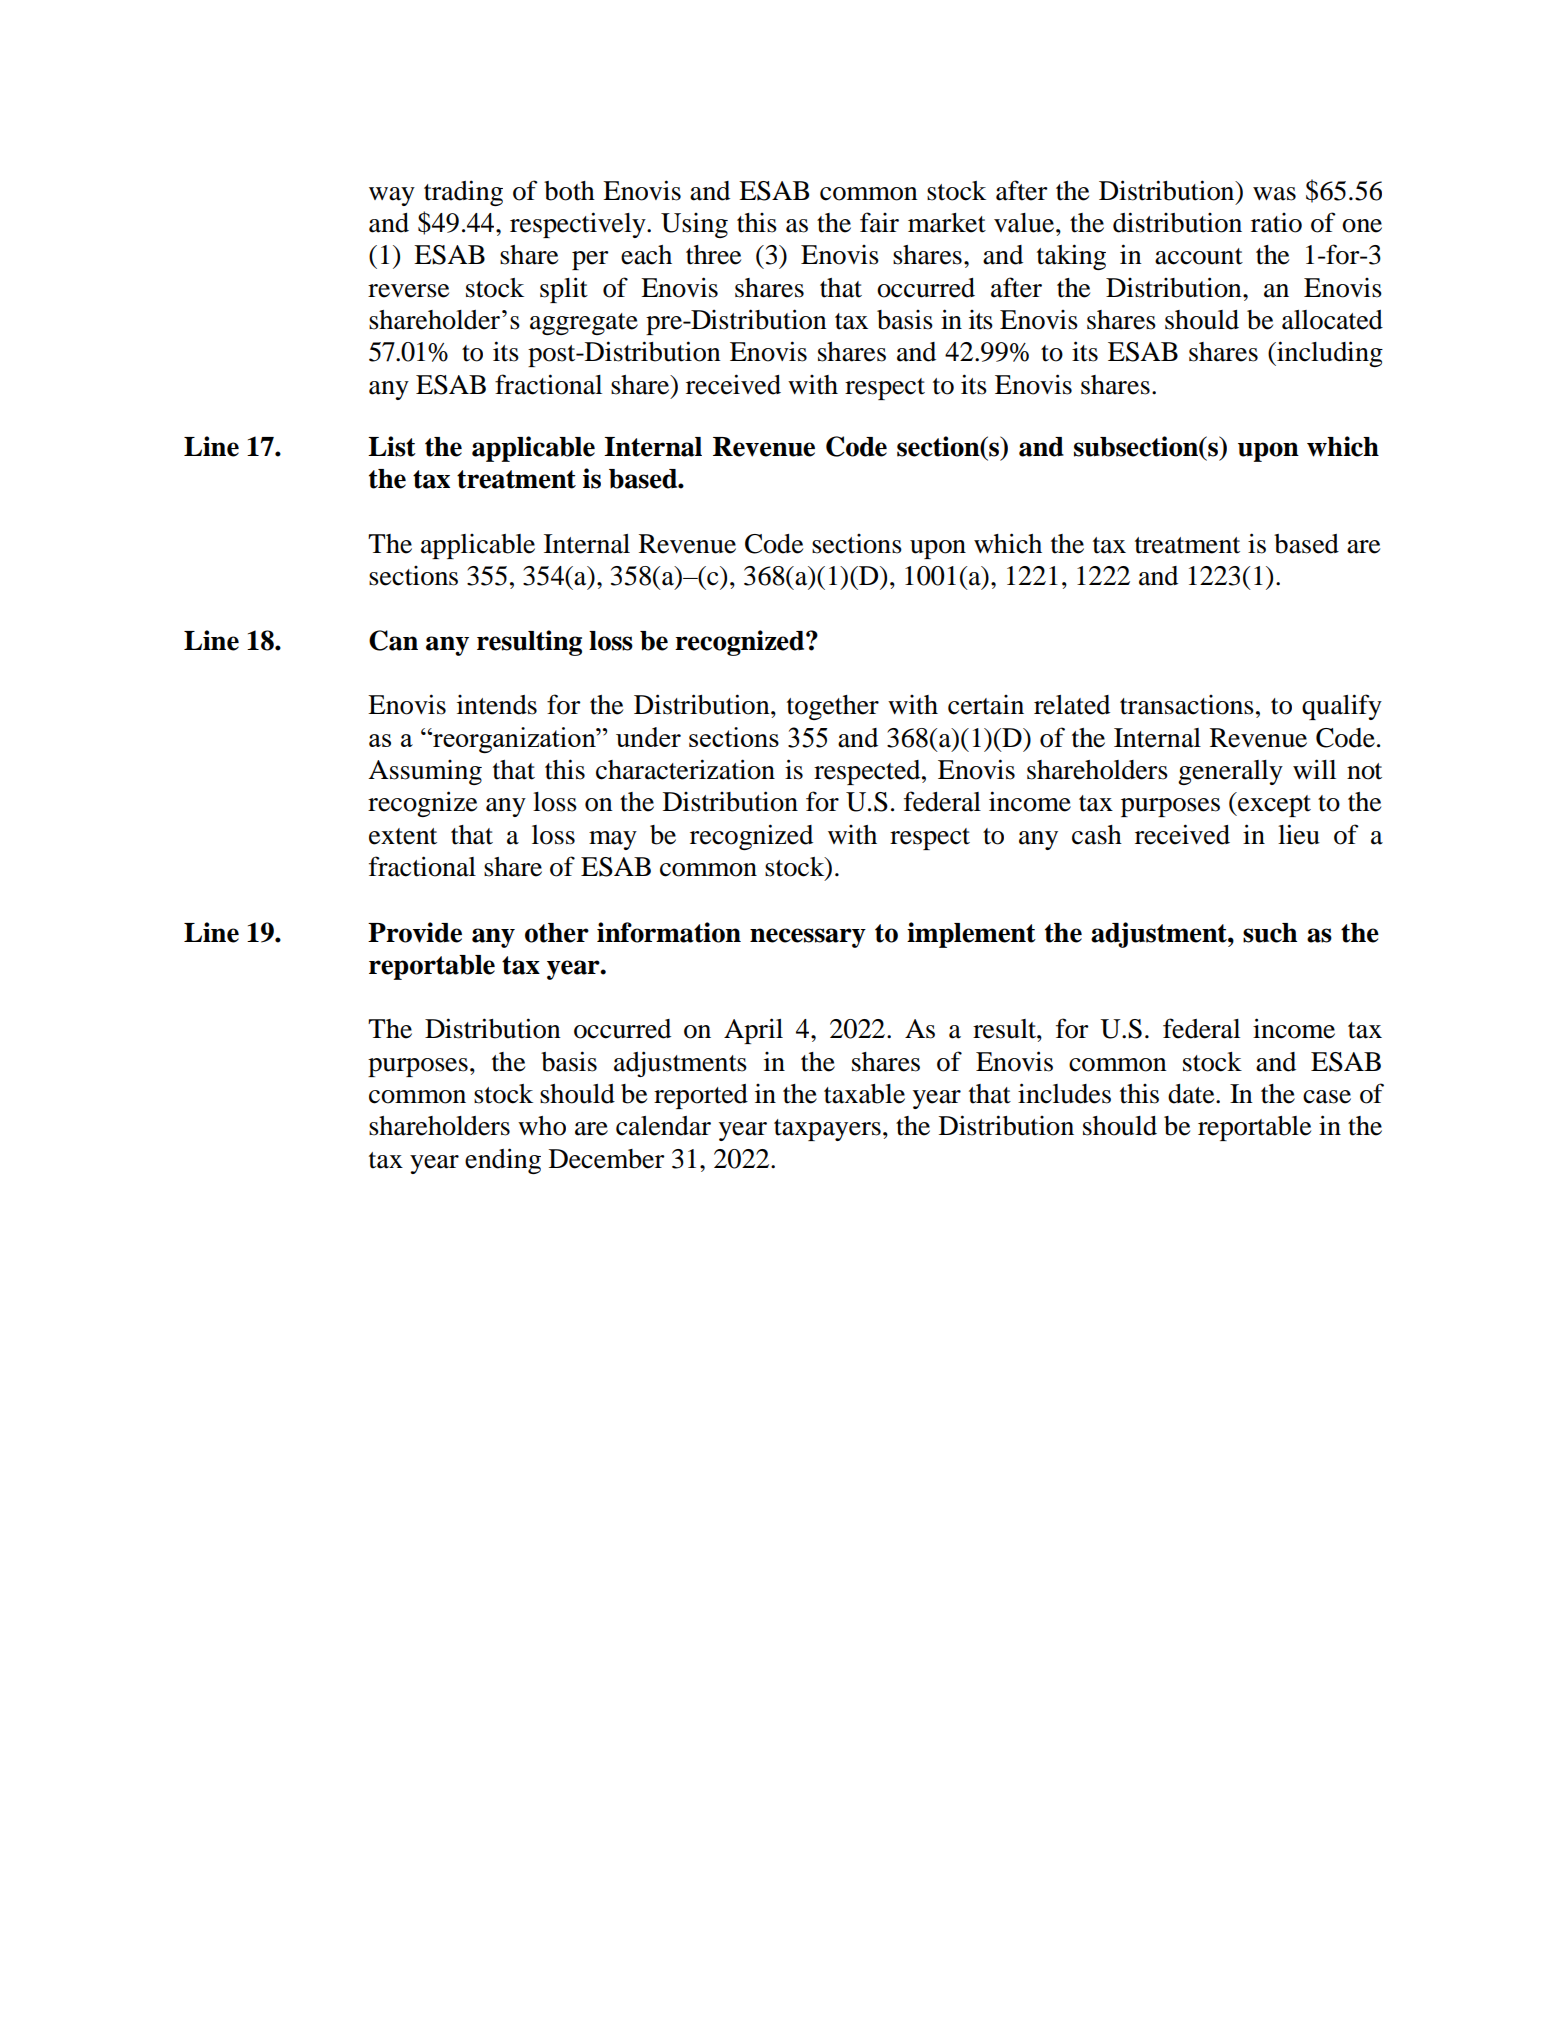 The width and height of the screenshot is (1566, 2026). I want to click on trading, so click(463, 193).
